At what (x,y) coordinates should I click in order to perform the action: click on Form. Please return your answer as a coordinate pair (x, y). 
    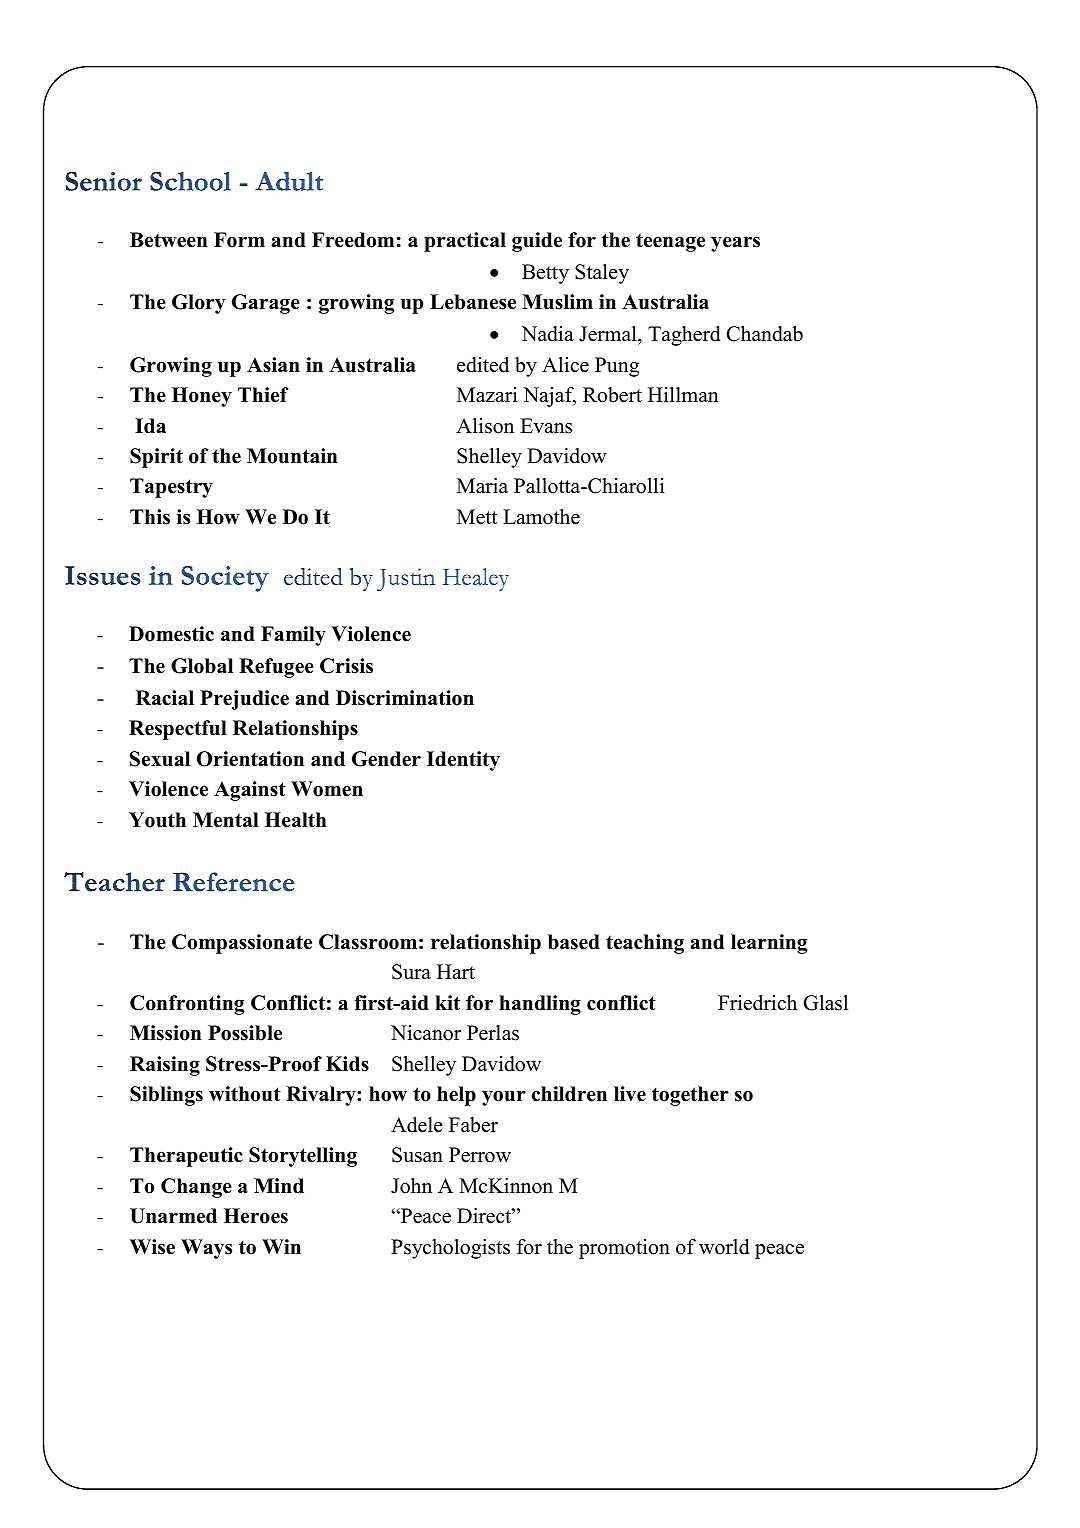
    Looking at the image, I should click on (239, 240).
